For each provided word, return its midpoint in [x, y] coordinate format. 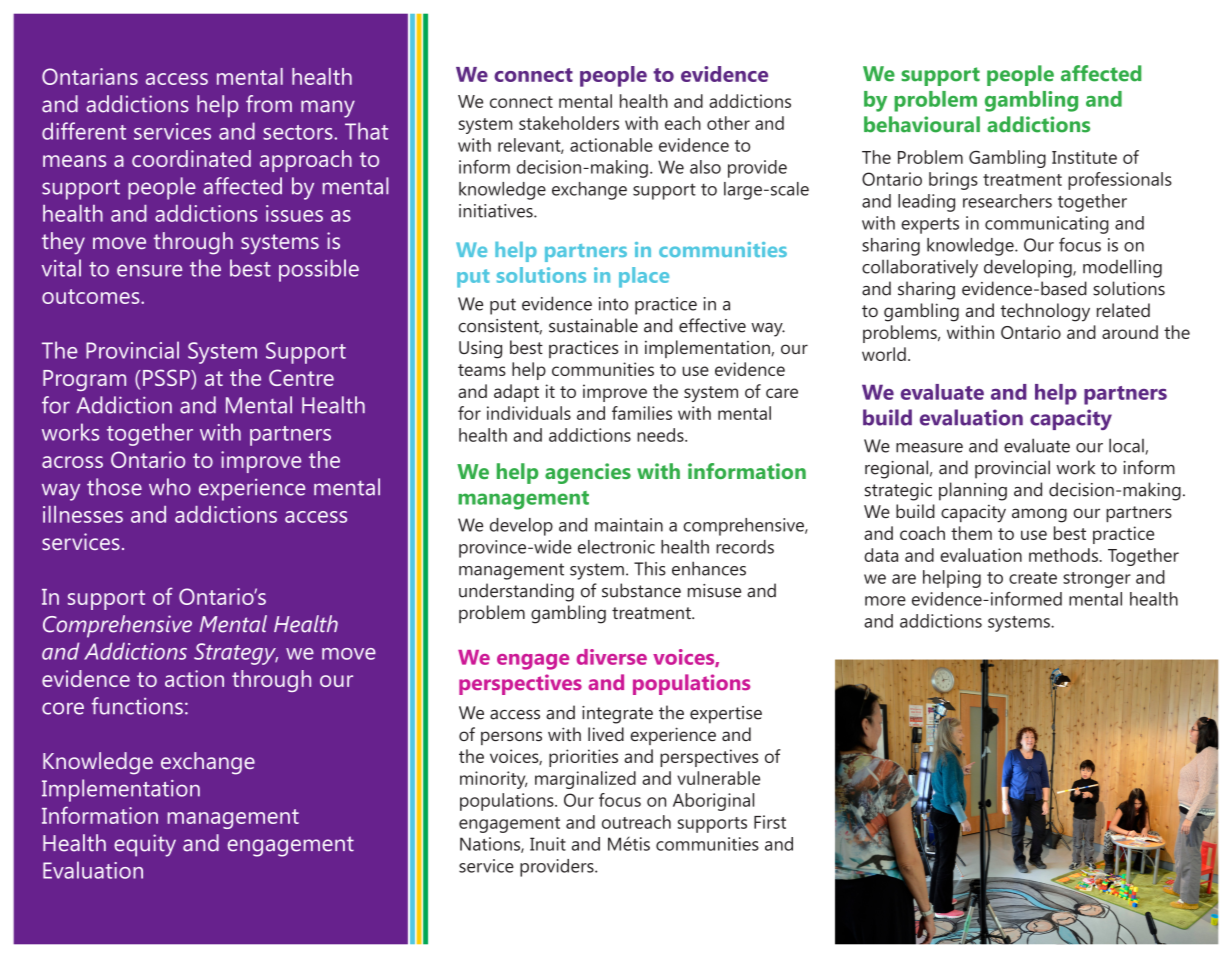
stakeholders [569, 123]
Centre [301, 377]
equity [145, 845]
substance [641, 590]
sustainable [593, 325]
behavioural [922, 124]
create [1033, 578]
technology [1045, 312]
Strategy [236, 654]
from [269, 104]
